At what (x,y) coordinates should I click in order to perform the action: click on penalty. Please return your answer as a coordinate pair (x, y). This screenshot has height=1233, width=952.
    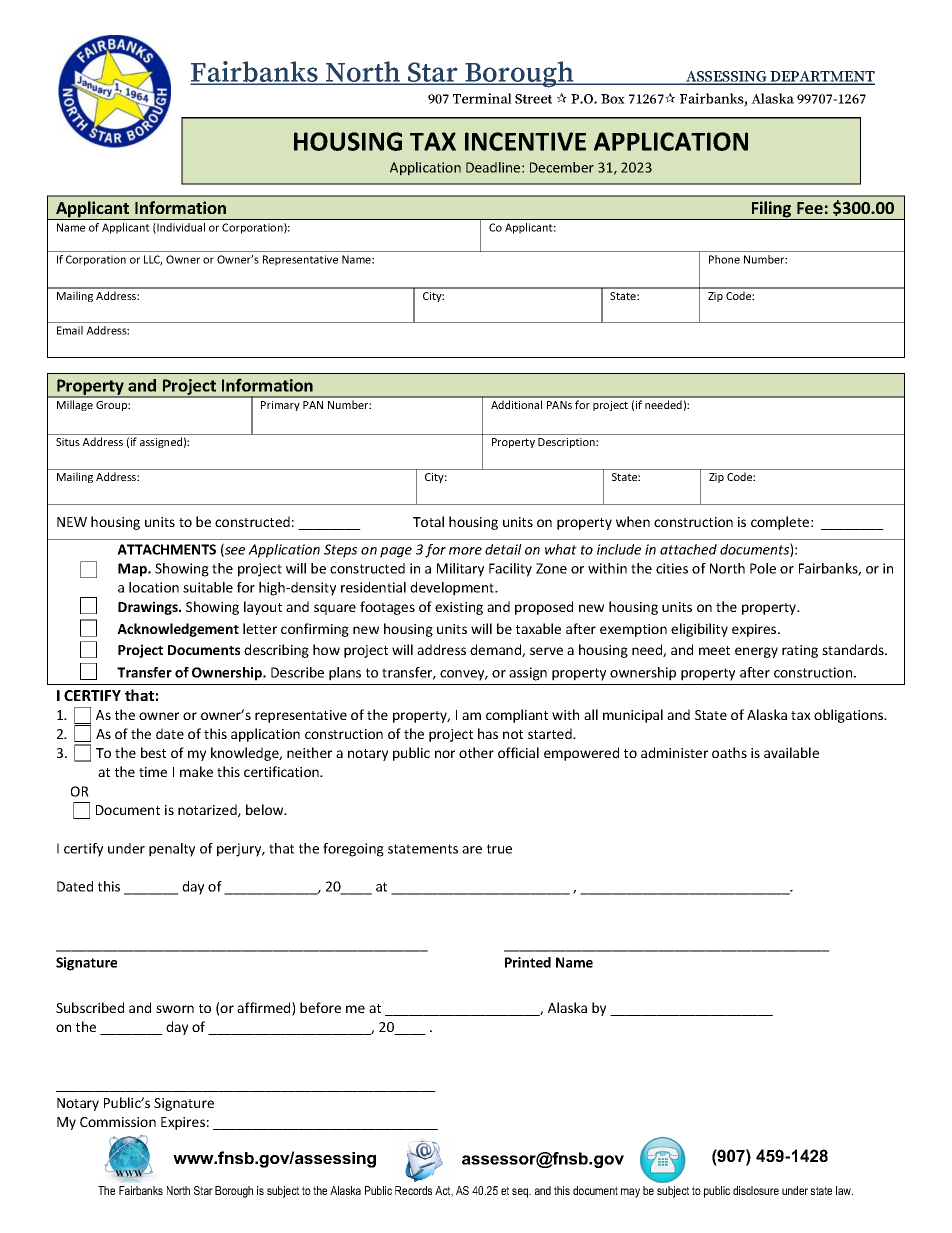
    Looking at the image, I should click on (172, 850).
